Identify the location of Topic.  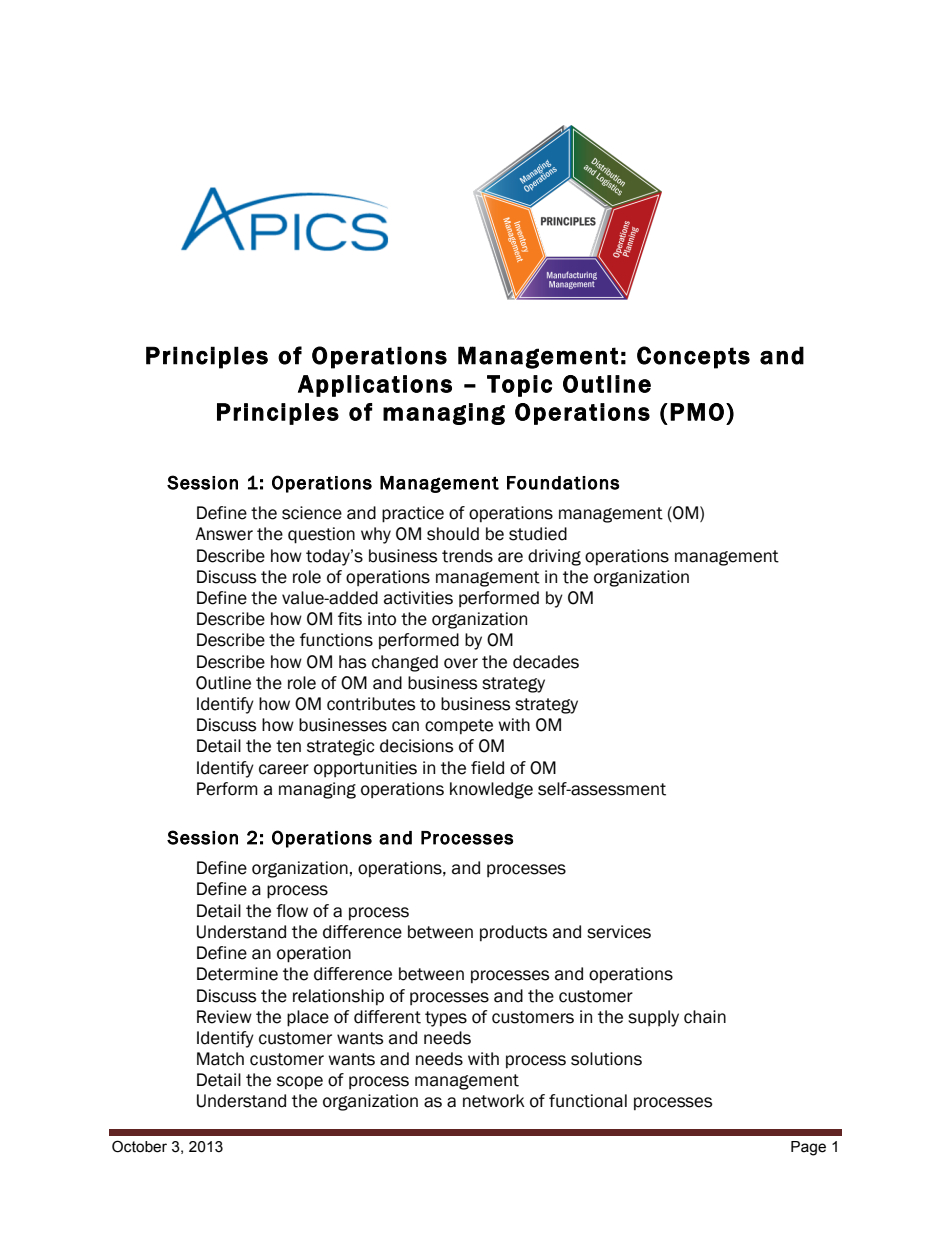
(519, 386).
